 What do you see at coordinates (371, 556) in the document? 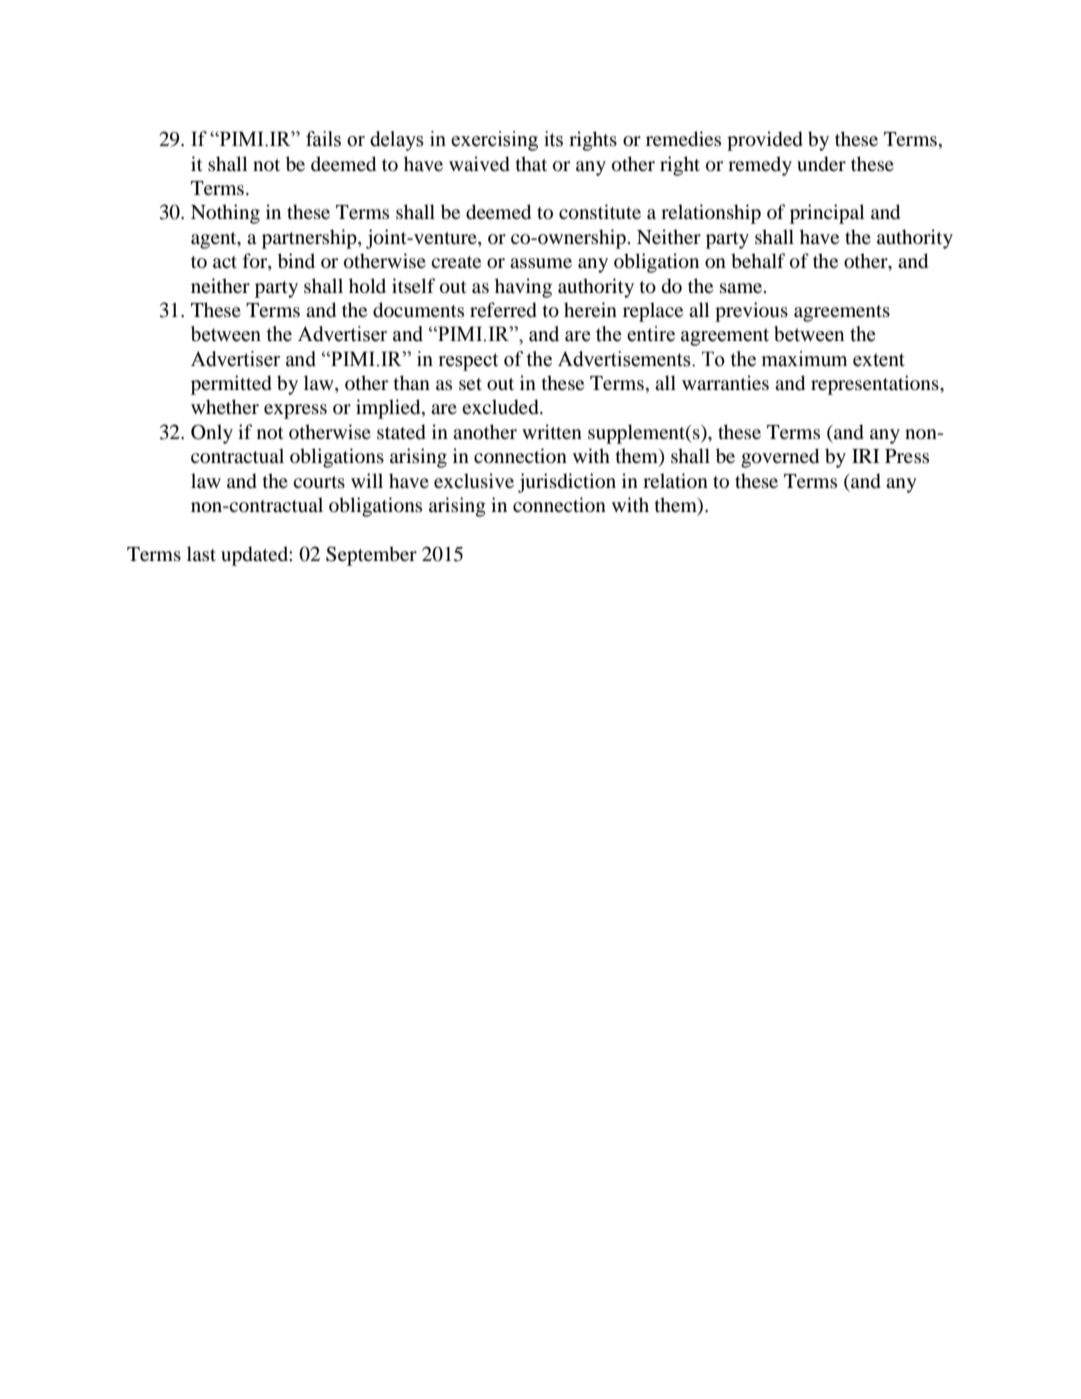
I see `September` at bounding box center [371, 556].
